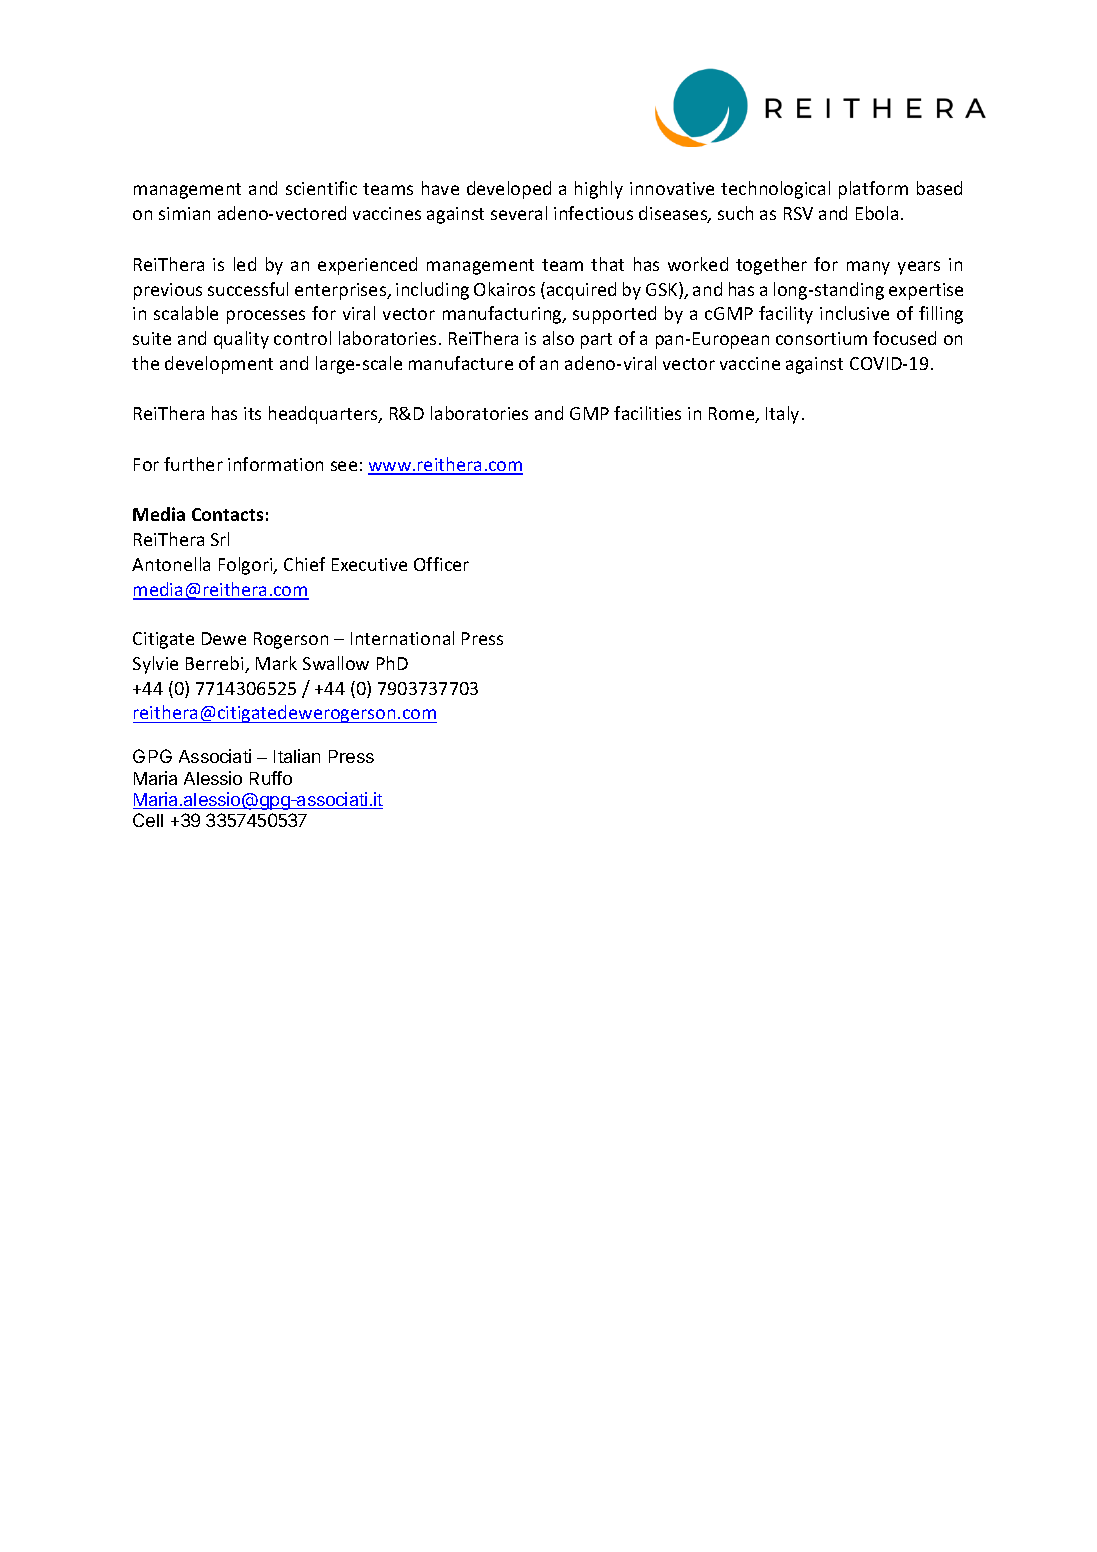 The image size is (1097, 1552). Describe the element at coordinates (336, 663) in the page. I see `Swallow` at that location.
